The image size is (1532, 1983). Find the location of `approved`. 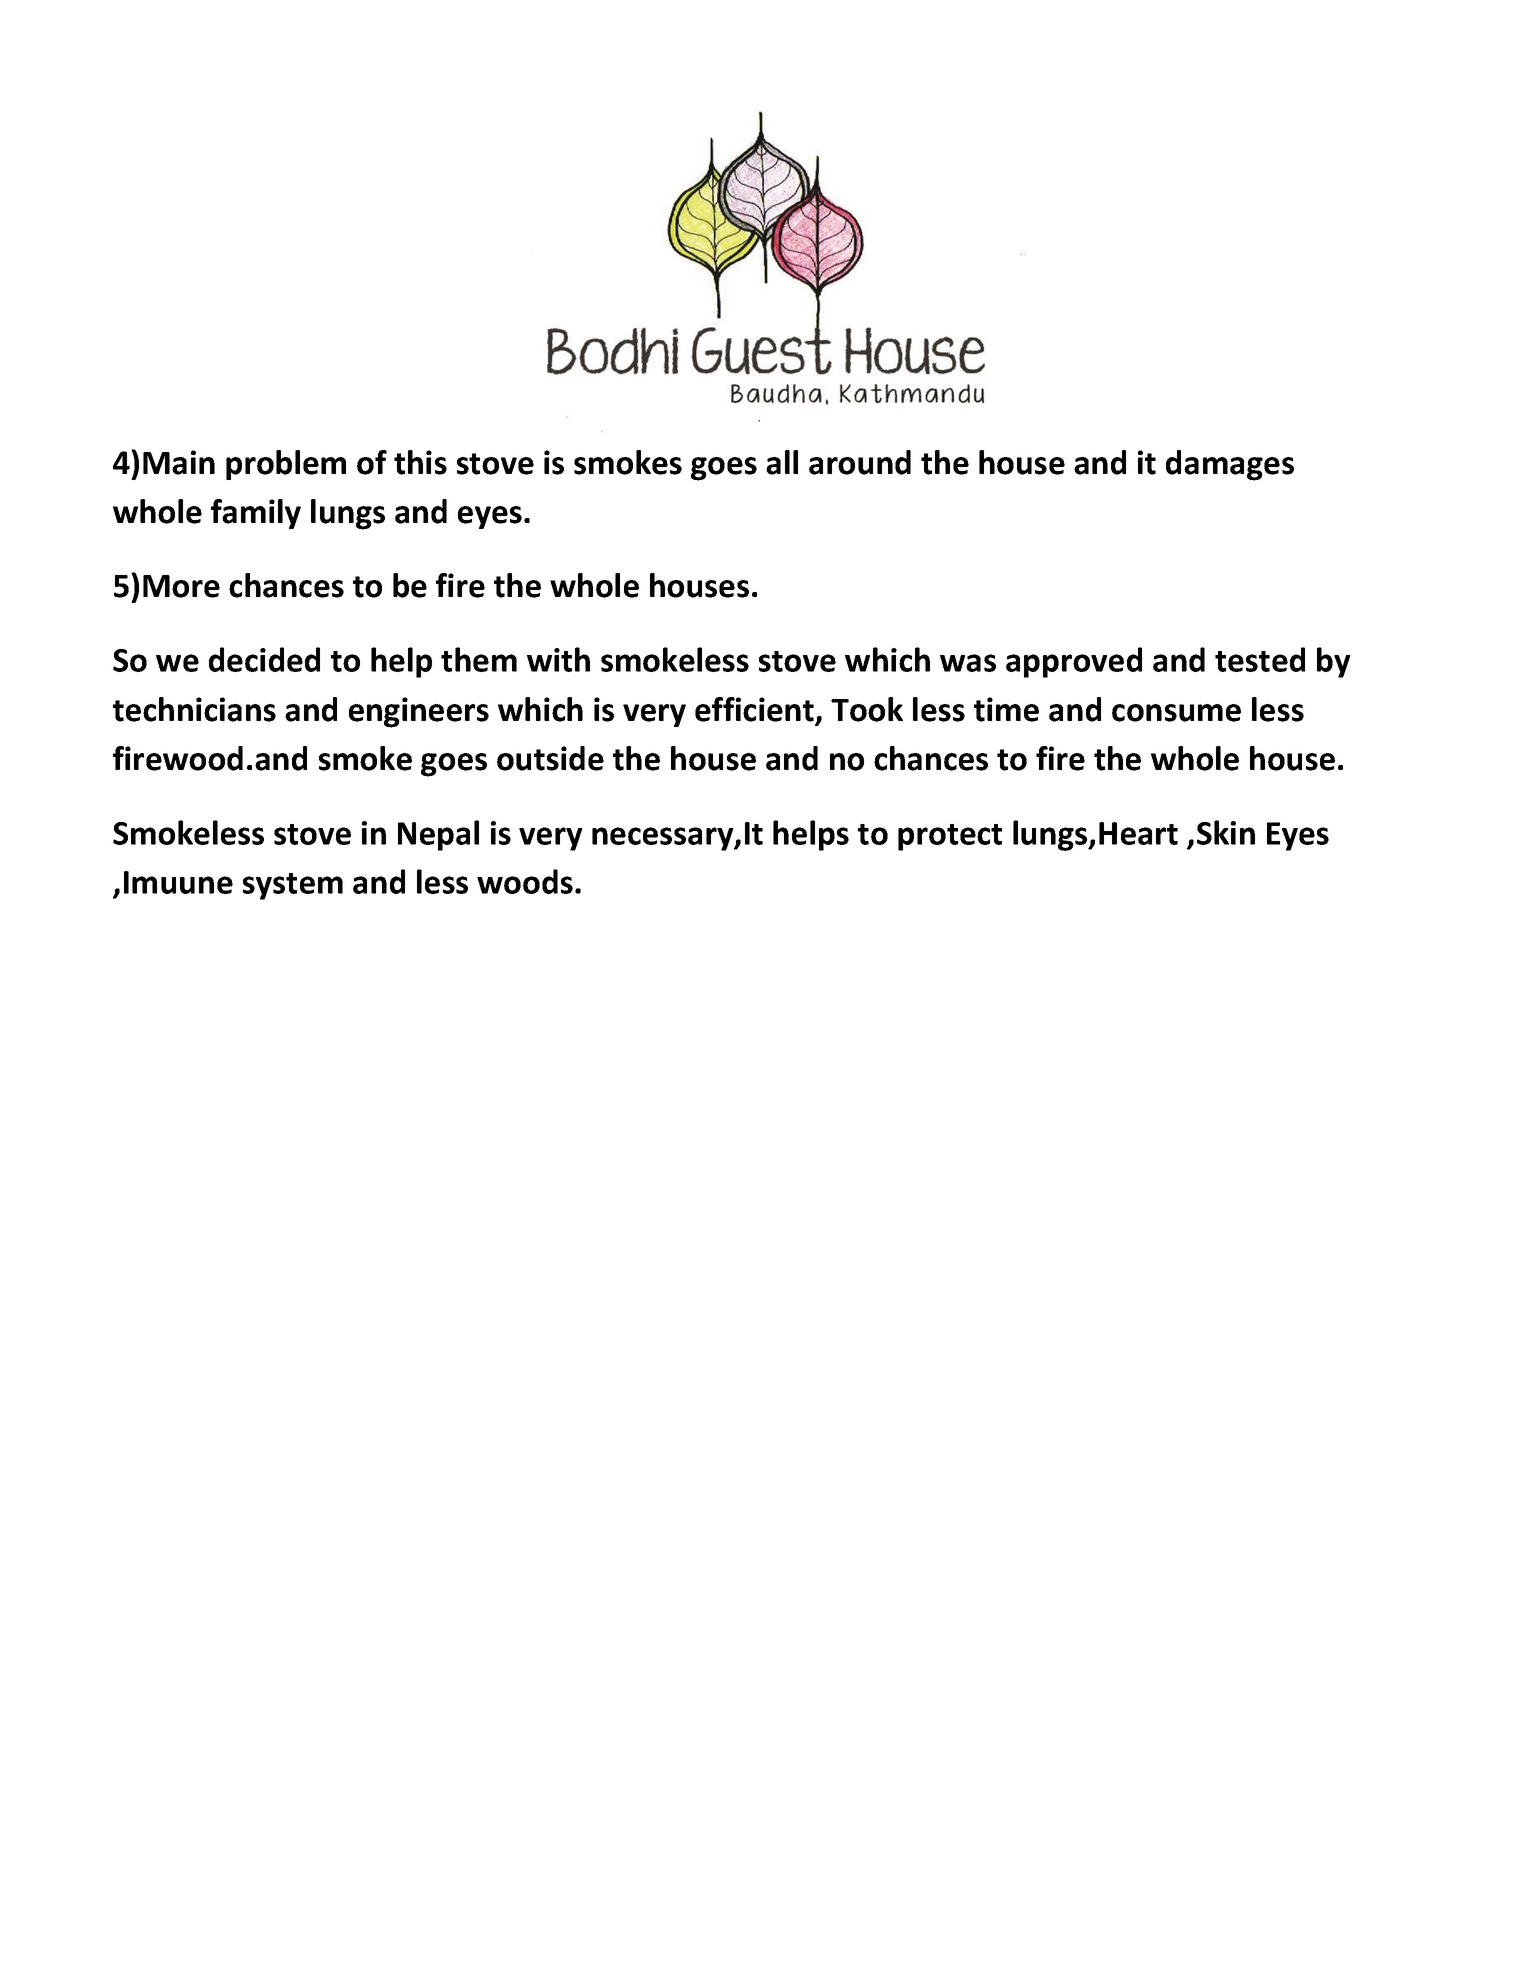

approved is located at coordinates (1074, 662).
